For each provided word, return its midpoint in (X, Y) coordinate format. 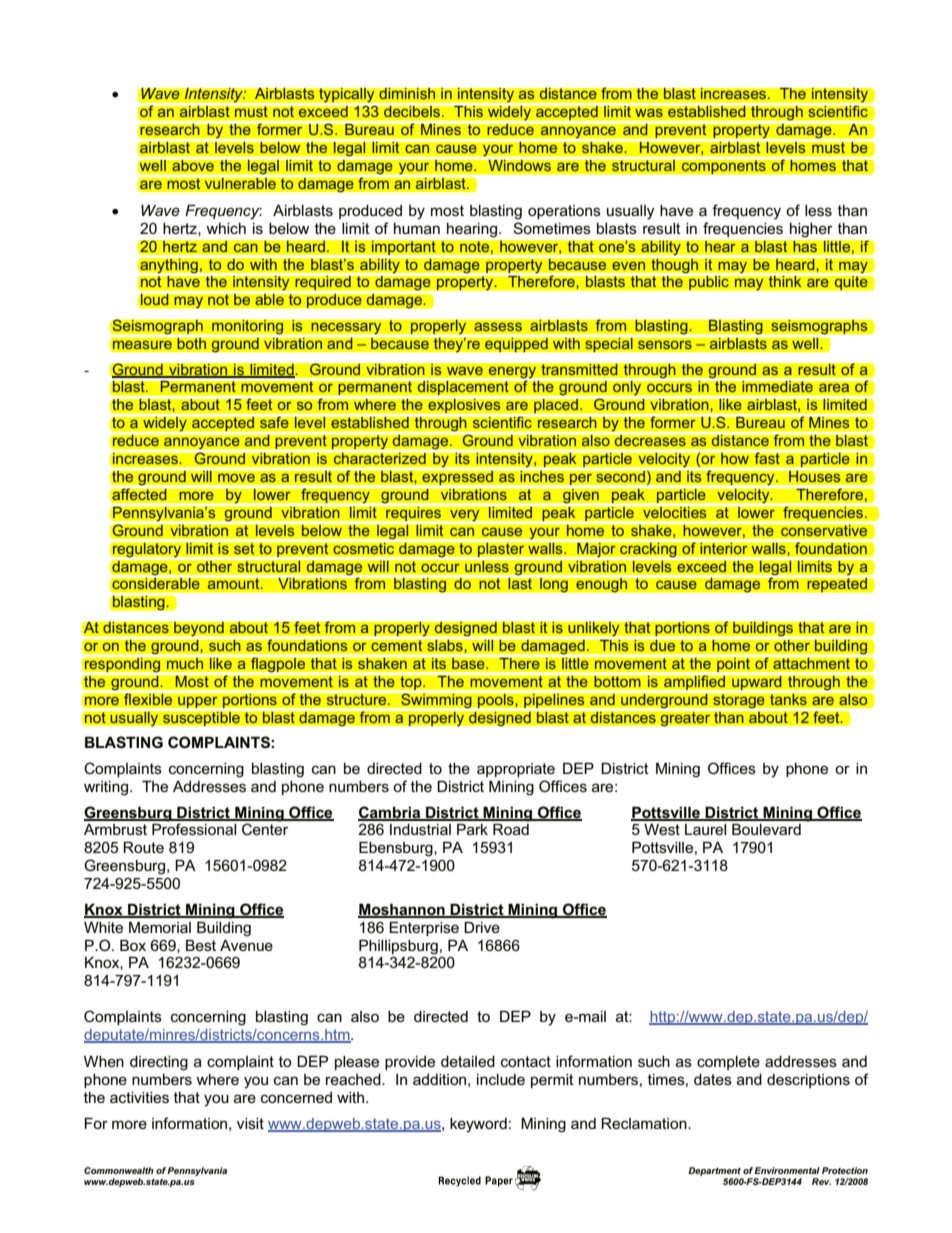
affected (139, 494)
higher (811, 230)
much (185, 662)
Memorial (160, 927)
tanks (788, 699)
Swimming (436, 700)
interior (724, 548)
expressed (458, 478)
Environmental (787, 1170)
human (417, 228)
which (226, 228)
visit (250, 1123)
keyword (478, 1125)
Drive (482, 927)
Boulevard (766, 829)
